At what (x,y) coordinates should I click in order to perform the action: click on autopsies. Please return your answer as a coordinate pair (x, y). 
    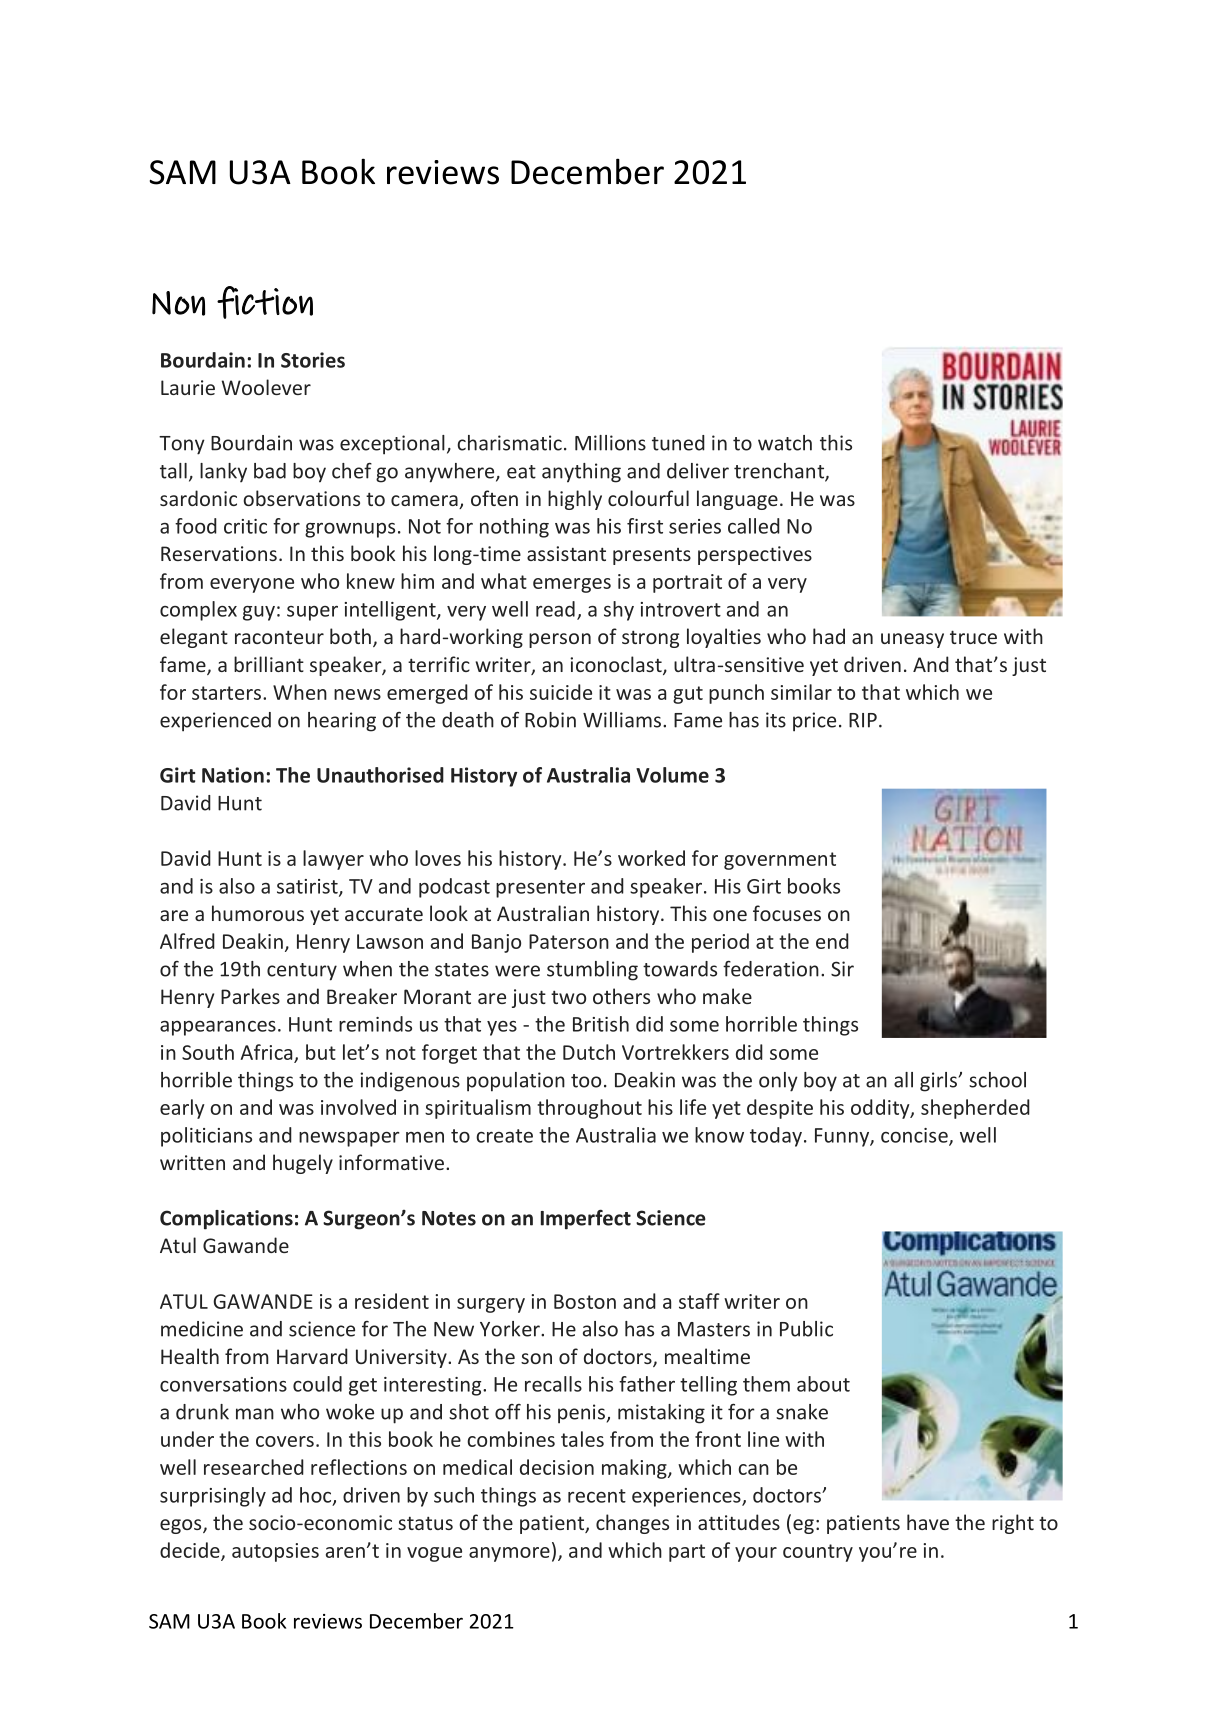
    Looking at the image, I should click on (275, 1552).
